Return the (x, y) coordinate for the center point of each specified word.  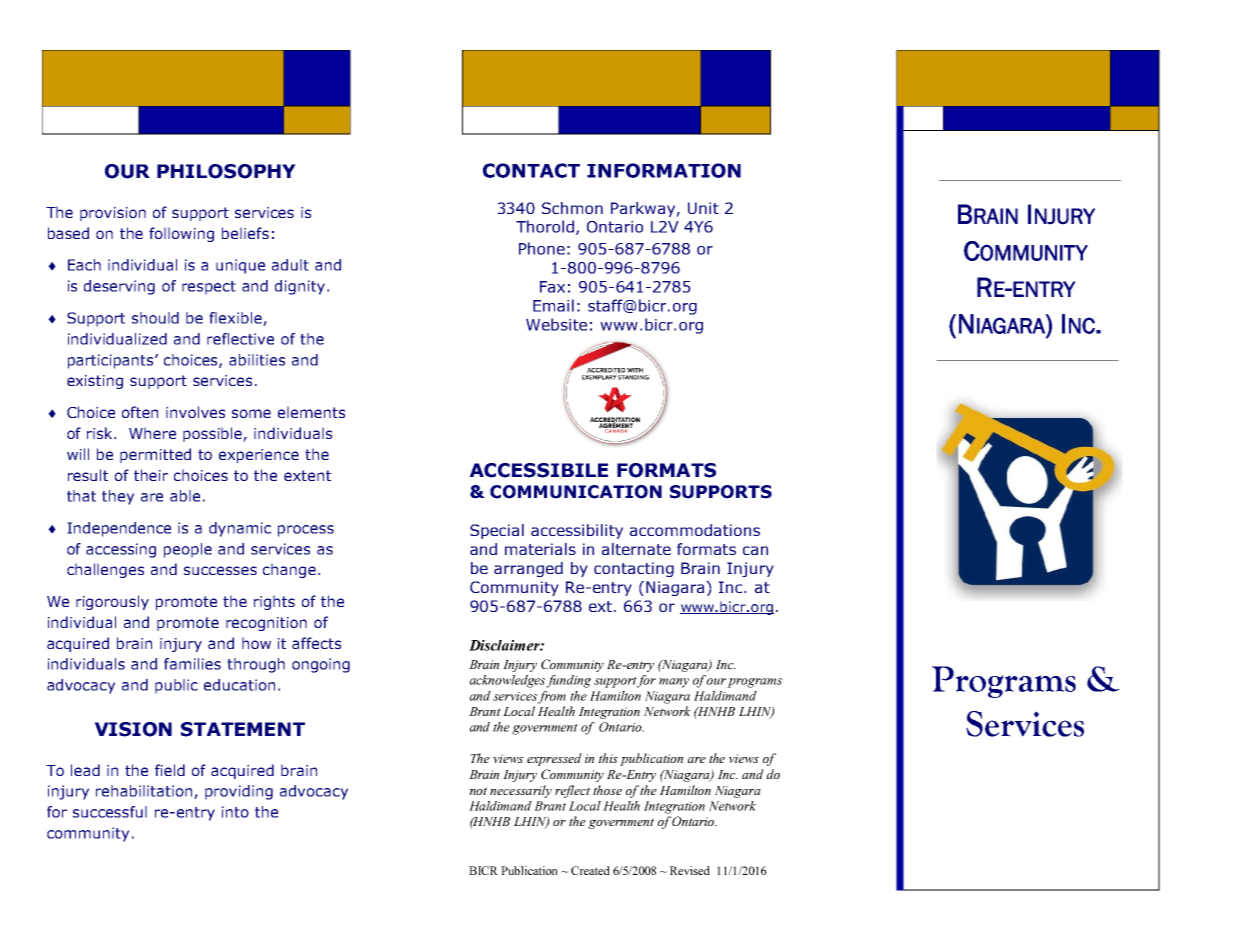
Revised (689, 870)
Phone (542, 248)
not (478, 791)
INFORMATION (664, 170)
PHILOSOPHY (226, 171)
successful (110, 812)
